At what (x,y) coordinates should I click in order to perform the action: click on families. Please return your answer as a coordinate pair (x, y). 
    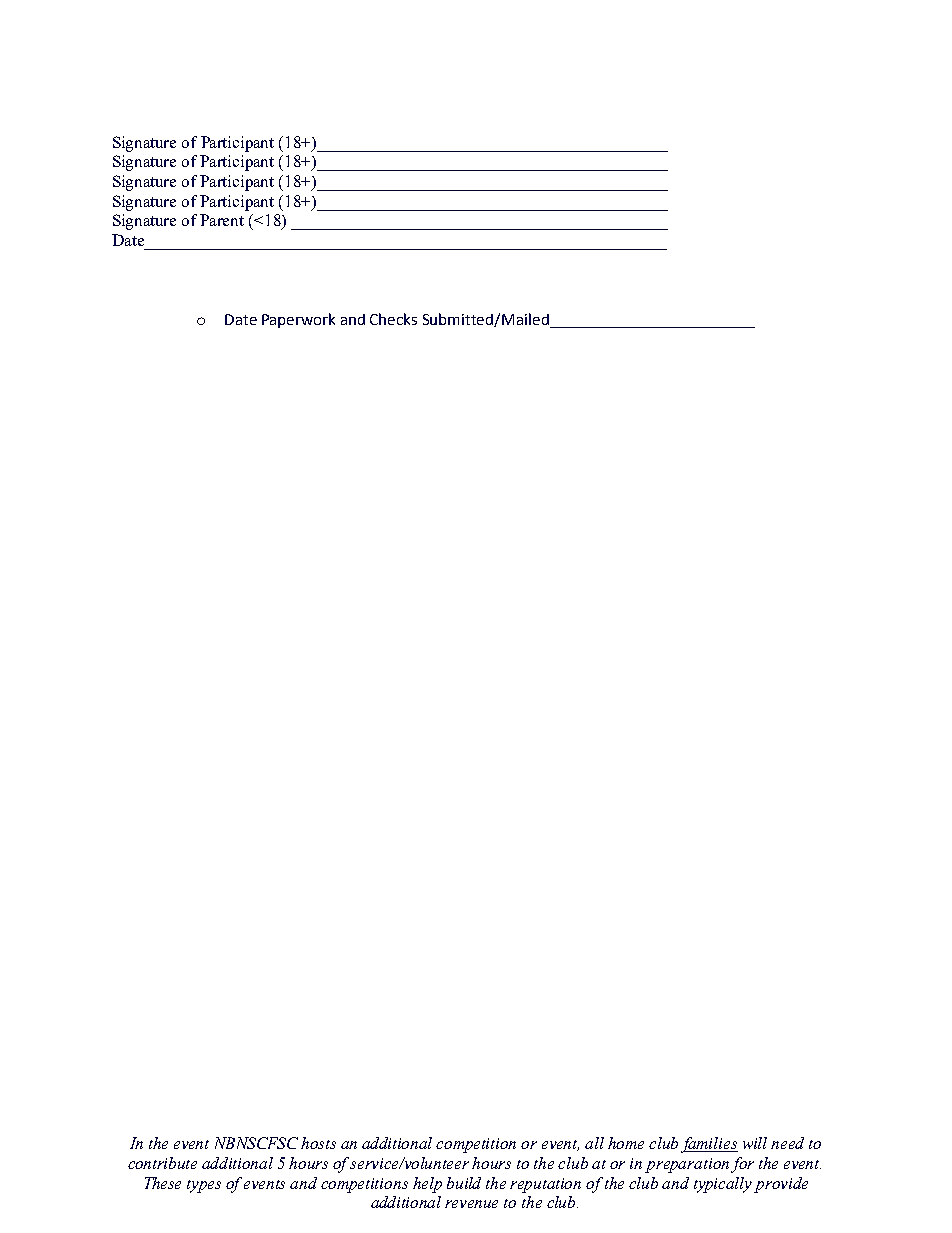
    Looking at the image, I should click on (709, 1145).
